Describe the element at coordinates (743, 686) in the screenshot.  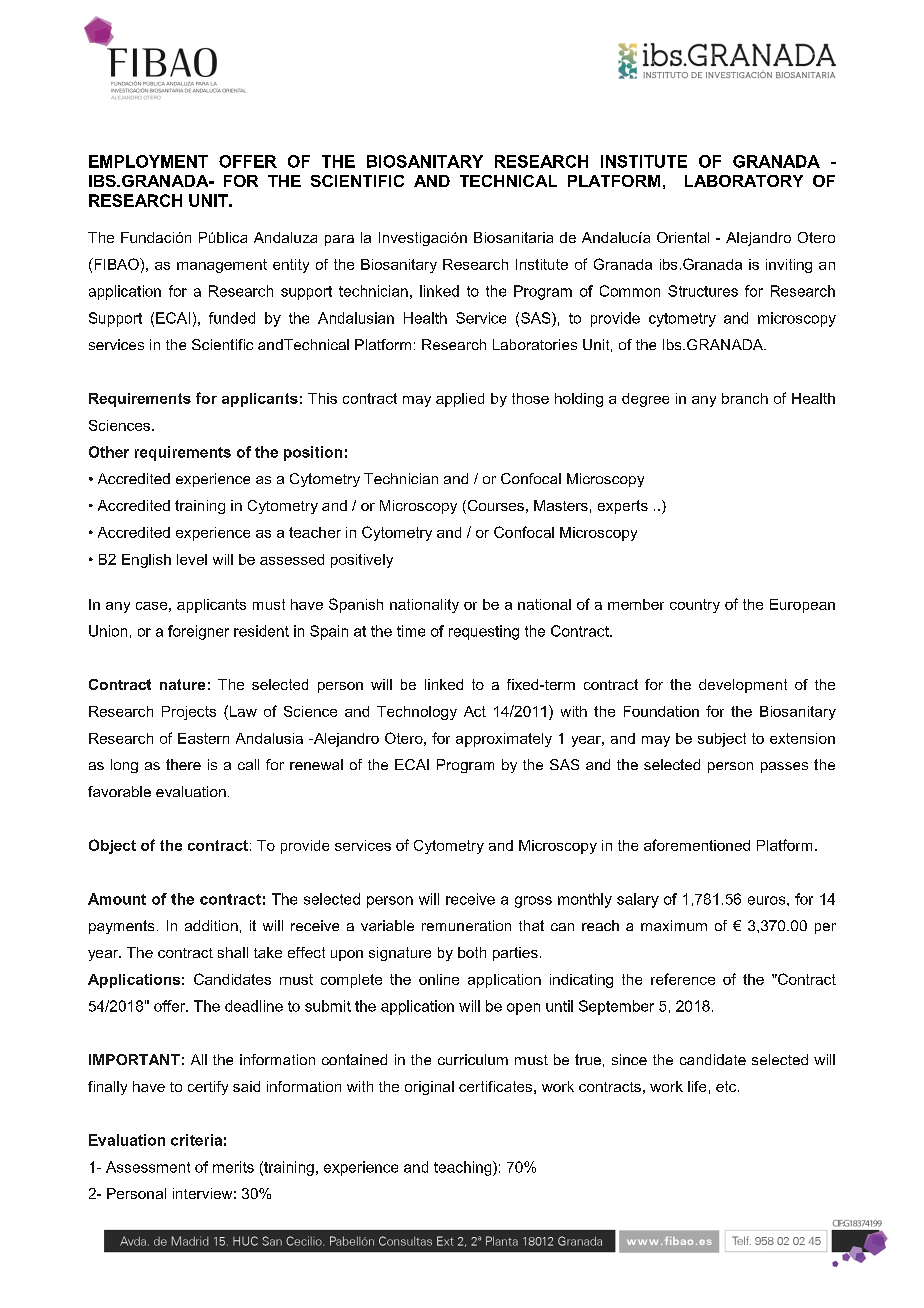
I see `development` at that location.
